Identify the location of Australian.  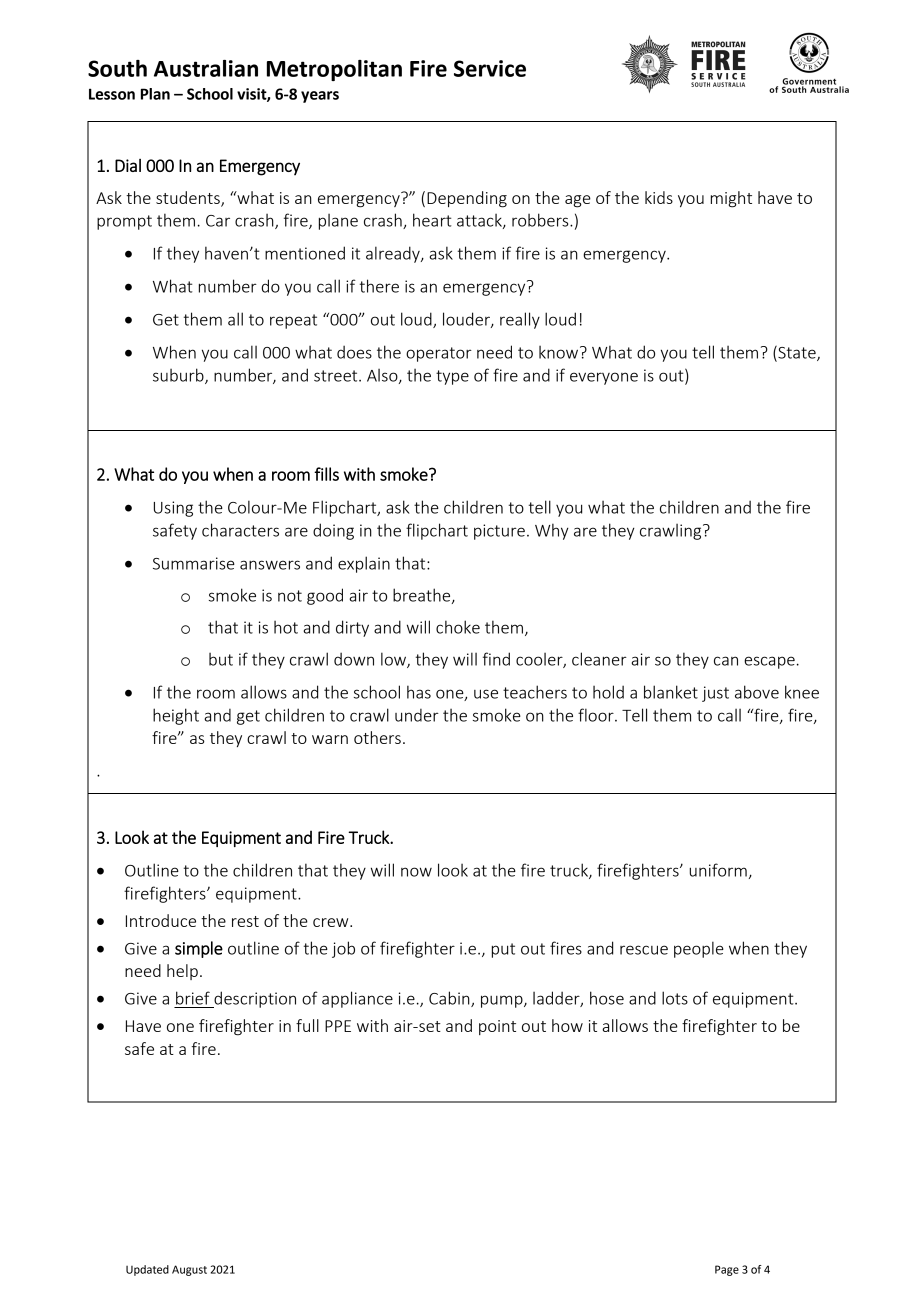
(206, 68).
